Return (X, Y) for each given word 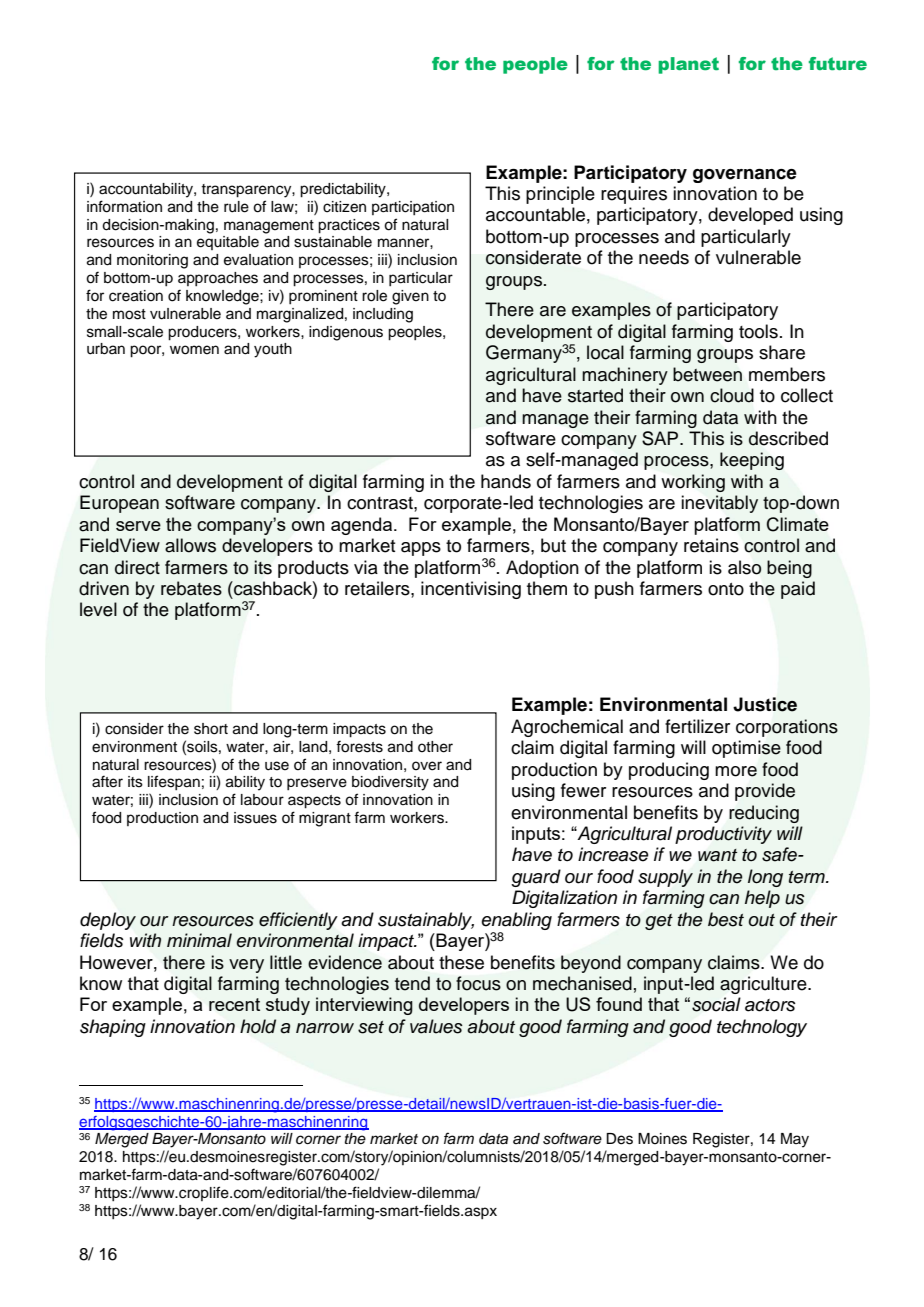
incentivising (471, 590)
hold (258, 1026)
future (838, 64)
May (795, 1140)
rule (236, 207)
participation (413, 208)
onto (726, 589)
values (436, 1026)
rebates (191, 588)
